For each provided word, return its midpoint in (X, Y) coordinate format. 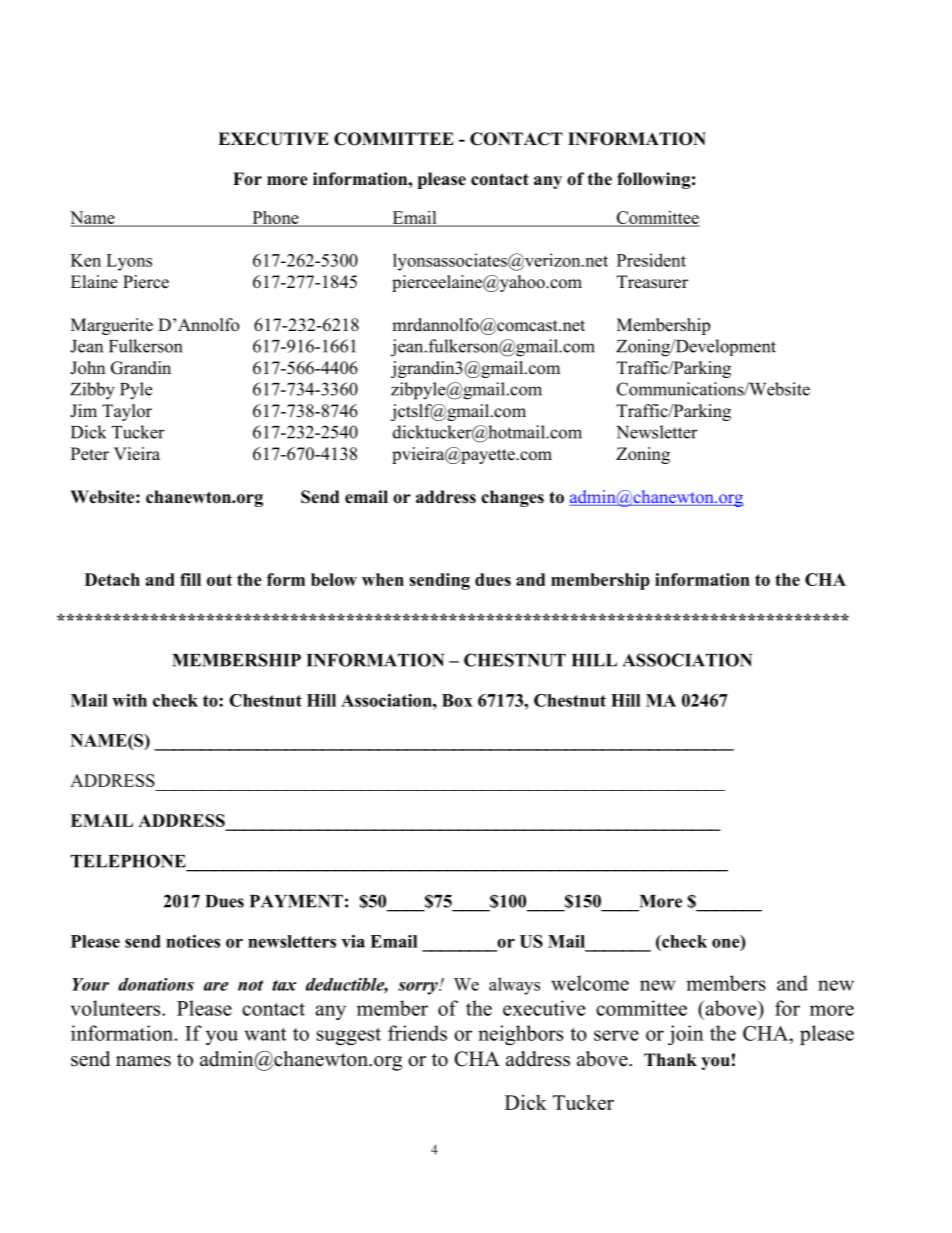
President (651, 260)
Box (457, 700)
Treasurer (652, 282)
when (383, 579)
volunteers (117, 1008)
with (129, 700)
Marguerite (112, 326)
